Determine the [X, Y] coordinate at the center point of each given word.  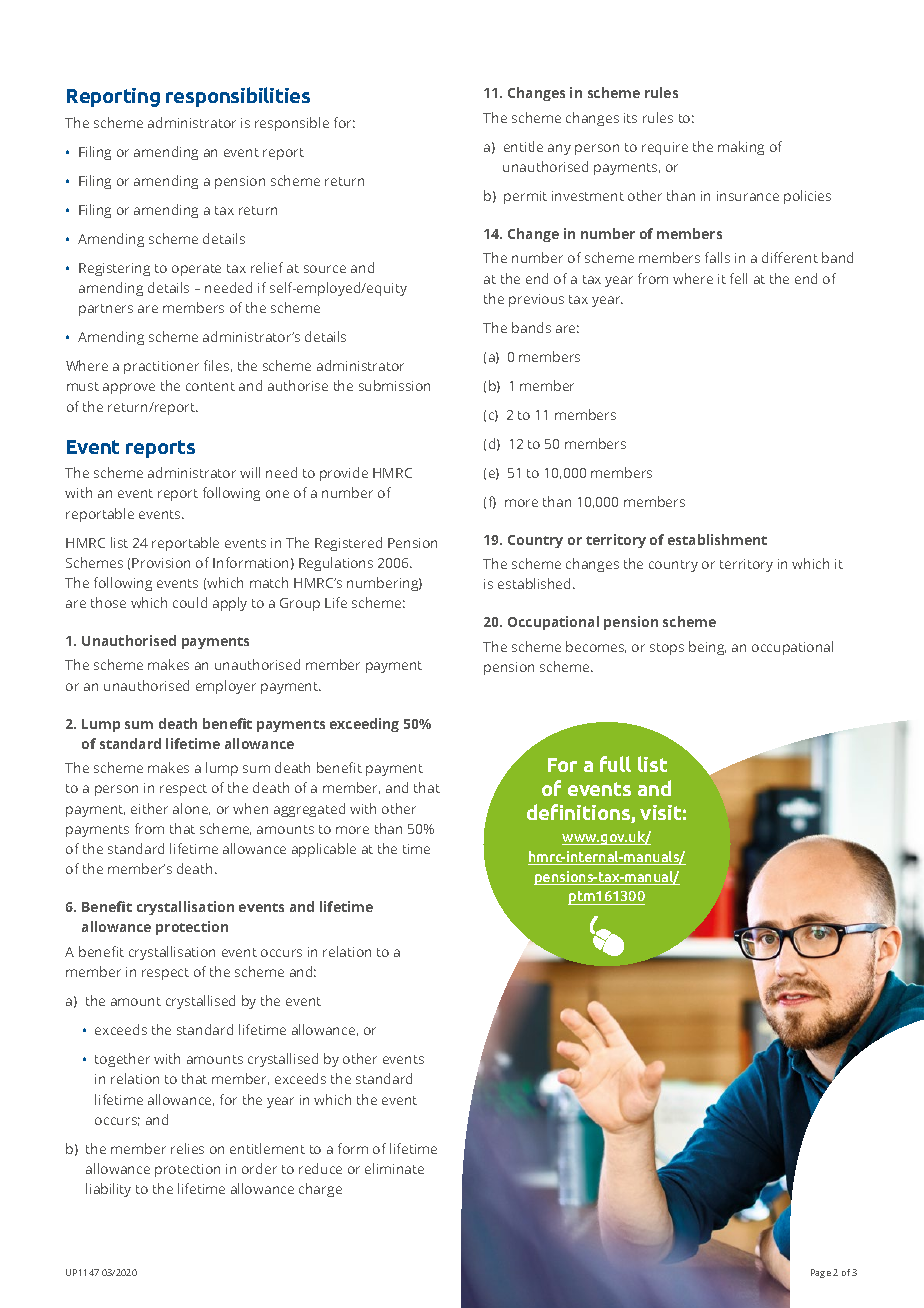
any [559, 149]
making [741, 148]
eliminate [394, 1168]
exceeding [364, 725]
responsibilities [238, 97]
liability [108, 1190]
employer [226, 687]
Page [821, 1273]
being [707, 648]
